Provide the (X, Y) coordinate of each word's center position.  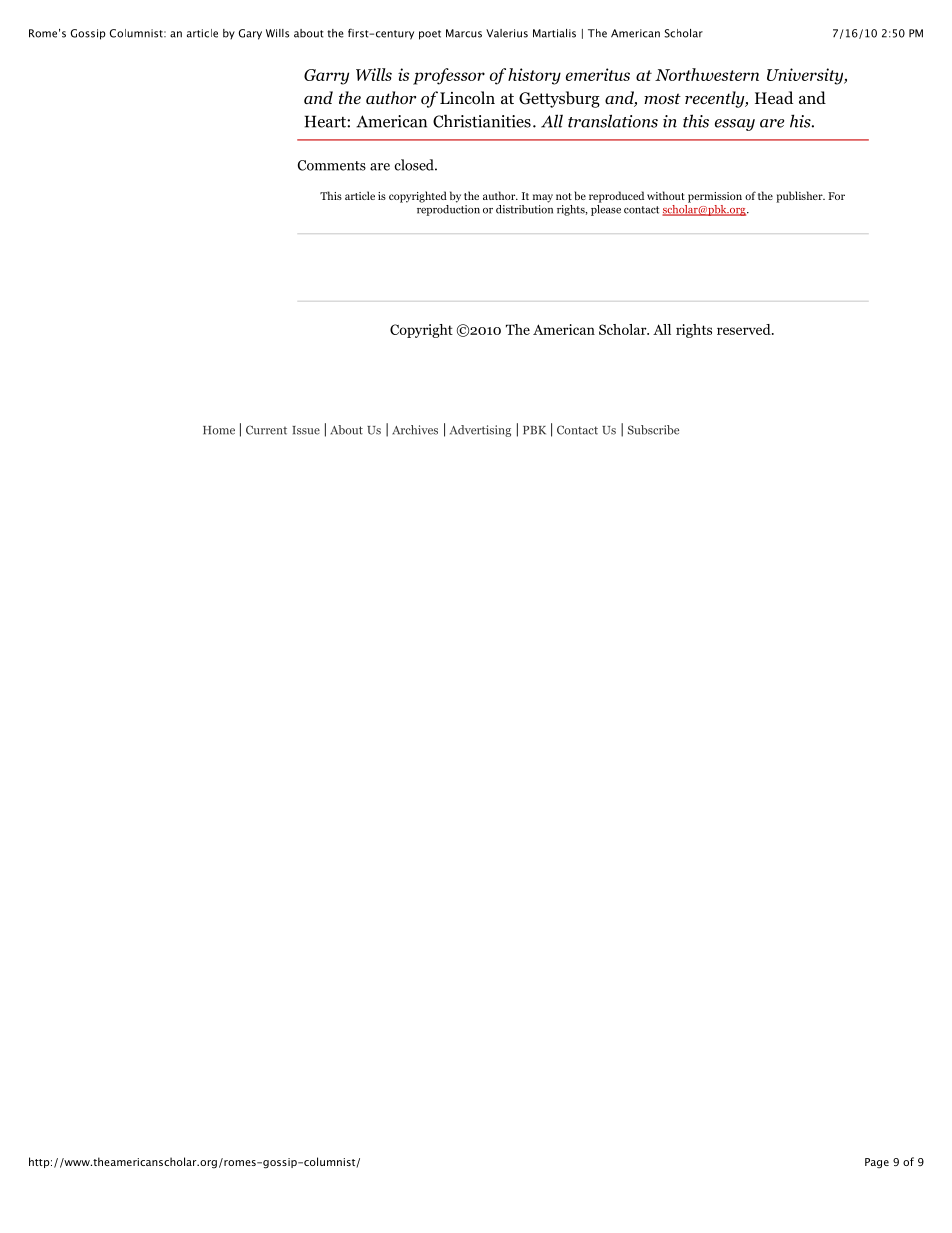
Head (774, 97)
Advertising (480, 431)
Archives (415, 430)
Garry (326, 77)
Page (877, 1163)
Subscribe (653, 430)
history (534, 76)
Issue (306, 430)
